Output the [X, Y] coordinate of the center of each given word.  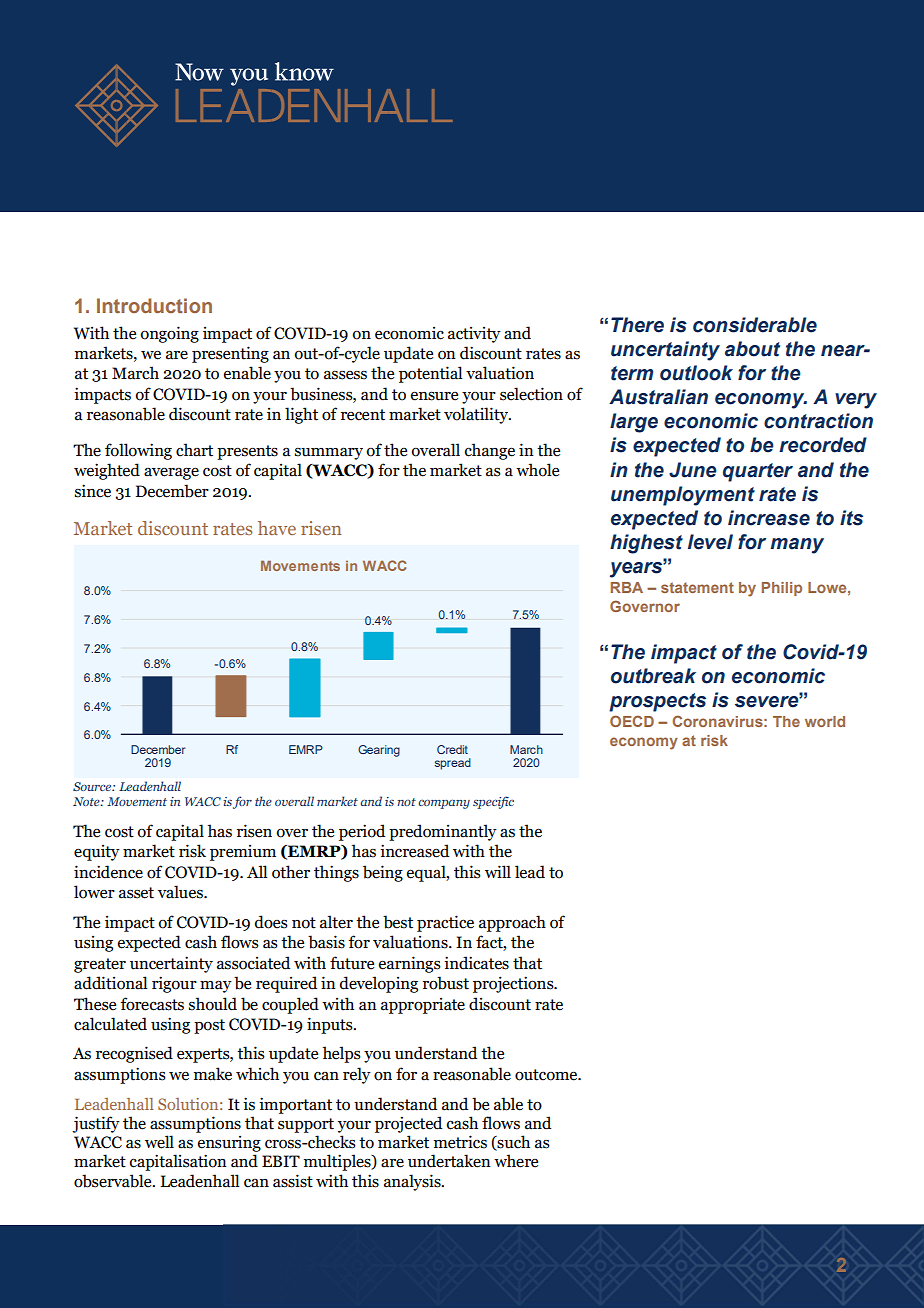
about [752, 349]
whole [537, 470]
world [825, 721]
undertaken [449, 1161]
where [516, 1161]
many [797, 546]
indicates [476, 963]
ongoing [170, 334]
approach [512, 923]
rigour [174, 984]
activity [474, 335]
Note [87, 801]
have [277, 528]
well [159, 1142]
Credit [452, 749]
